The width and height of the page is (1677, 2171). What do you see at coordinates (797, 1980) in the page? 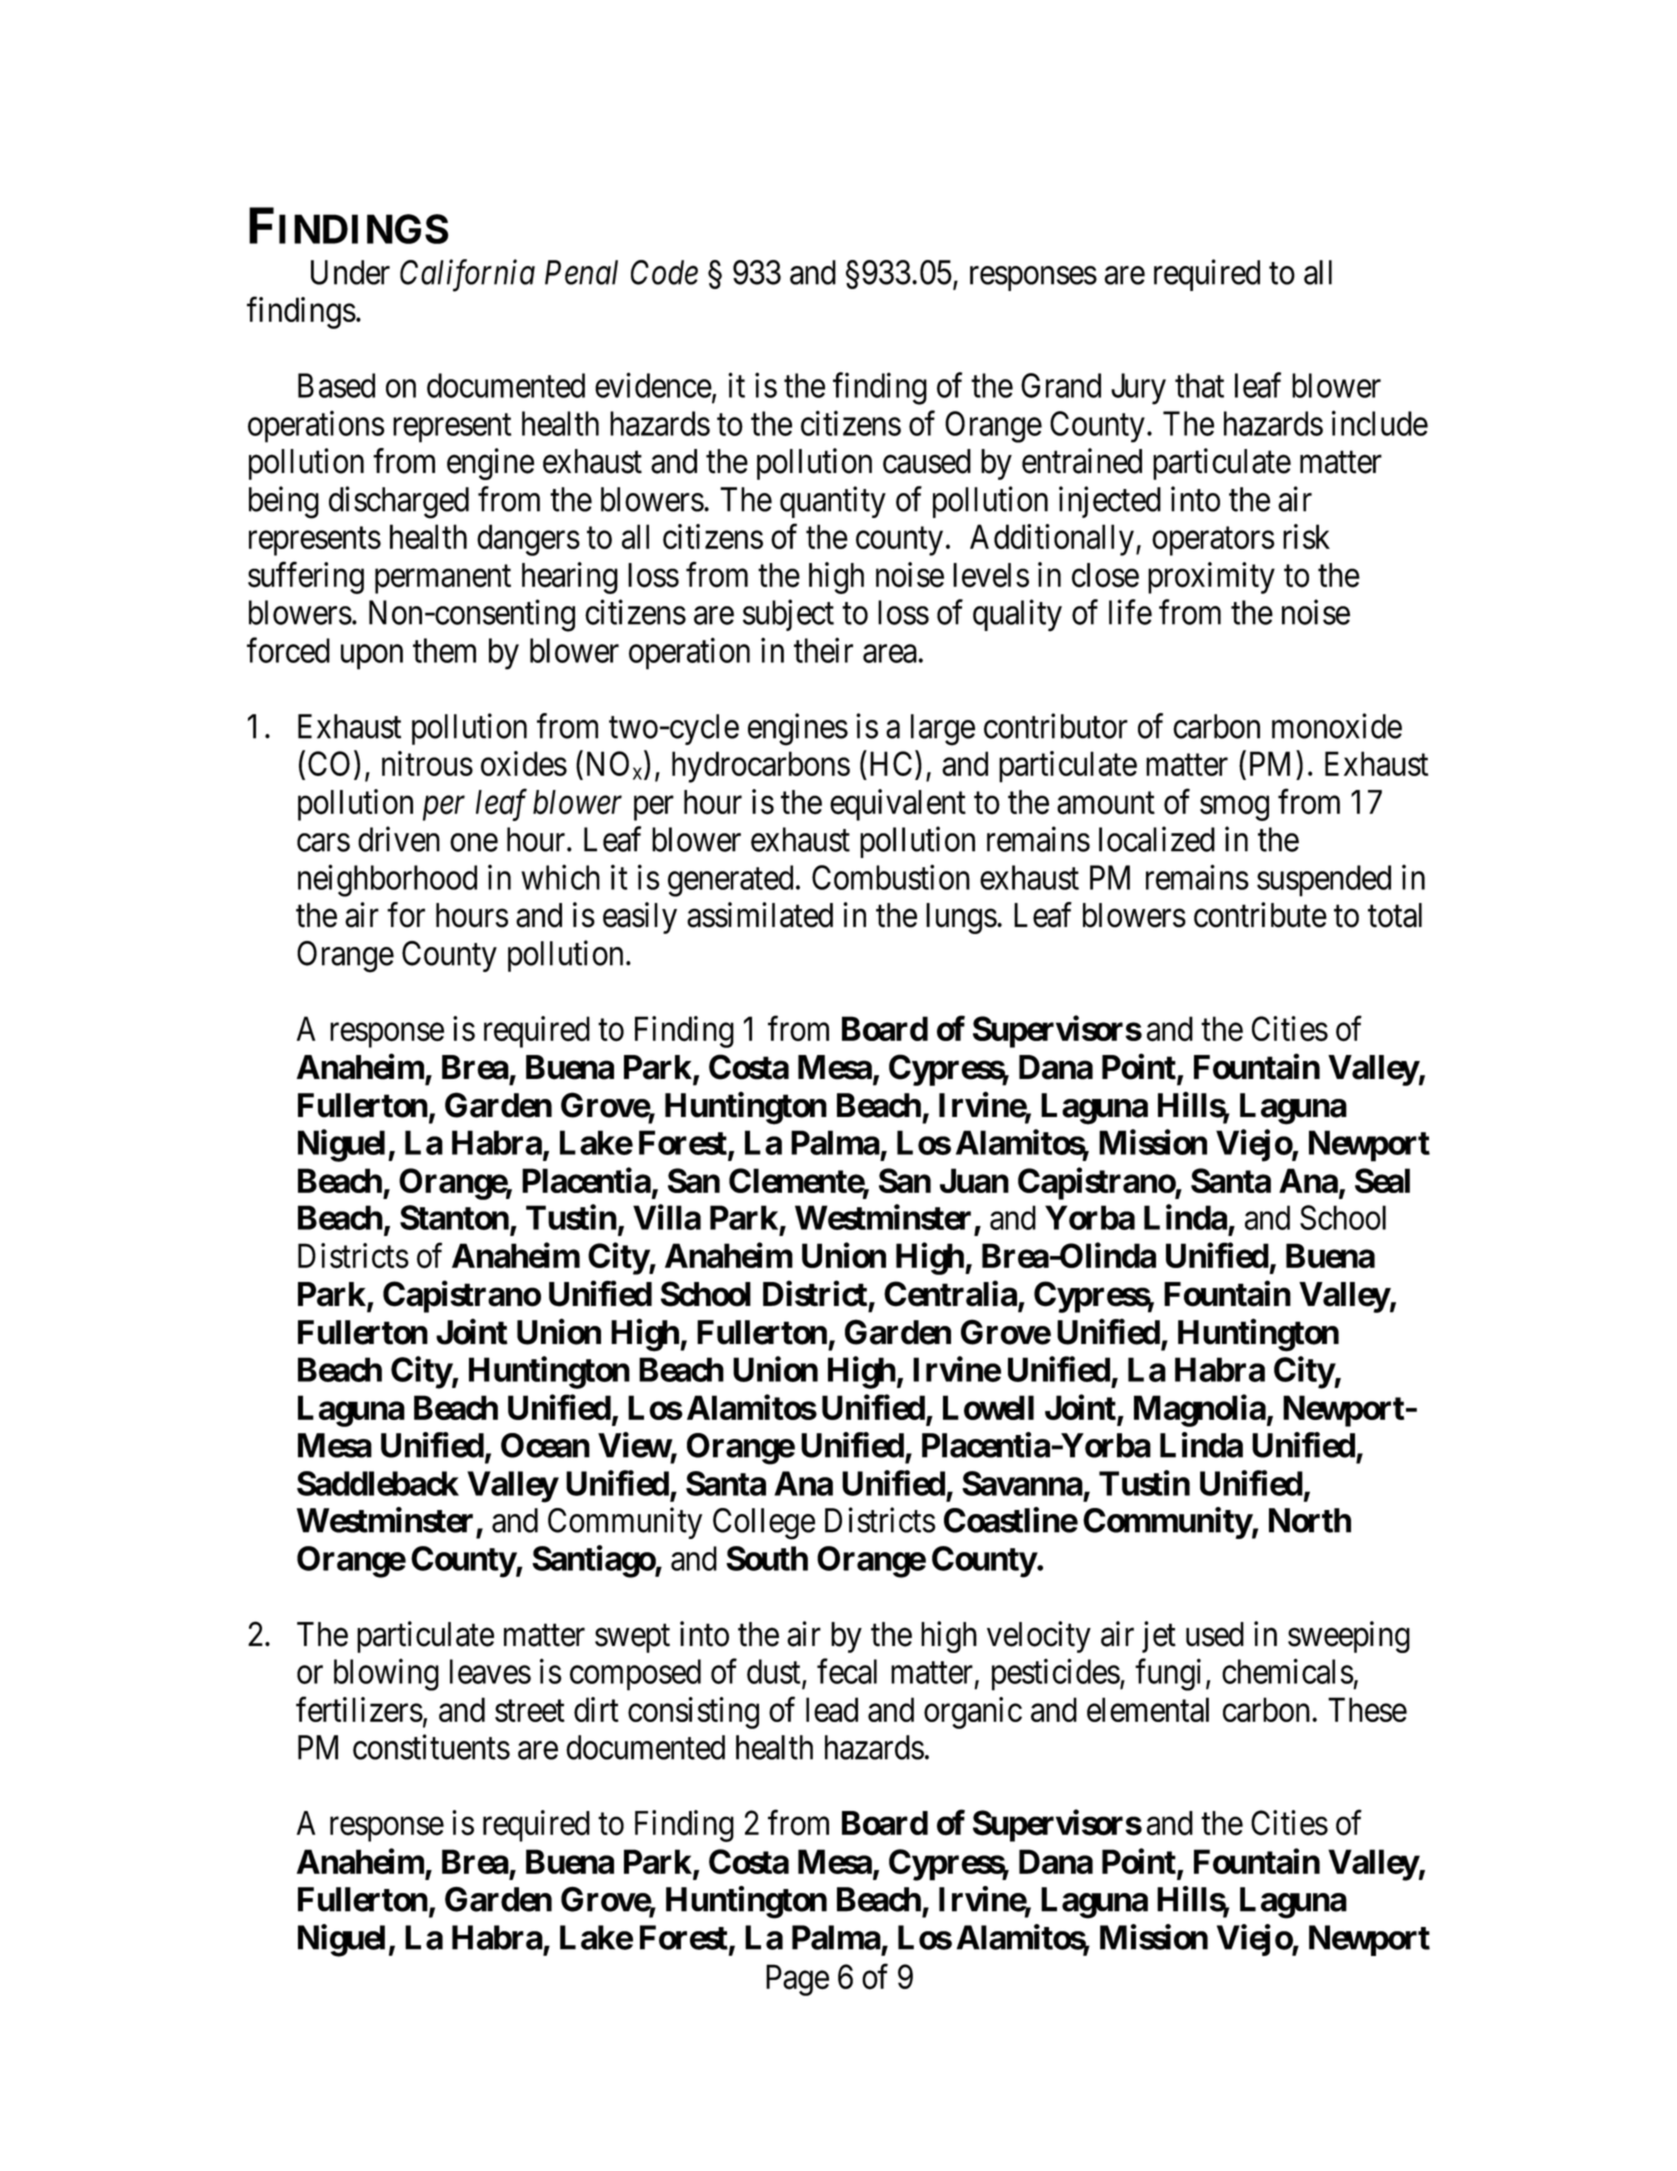
I see `Page` at bounding box center [797, 1980].
